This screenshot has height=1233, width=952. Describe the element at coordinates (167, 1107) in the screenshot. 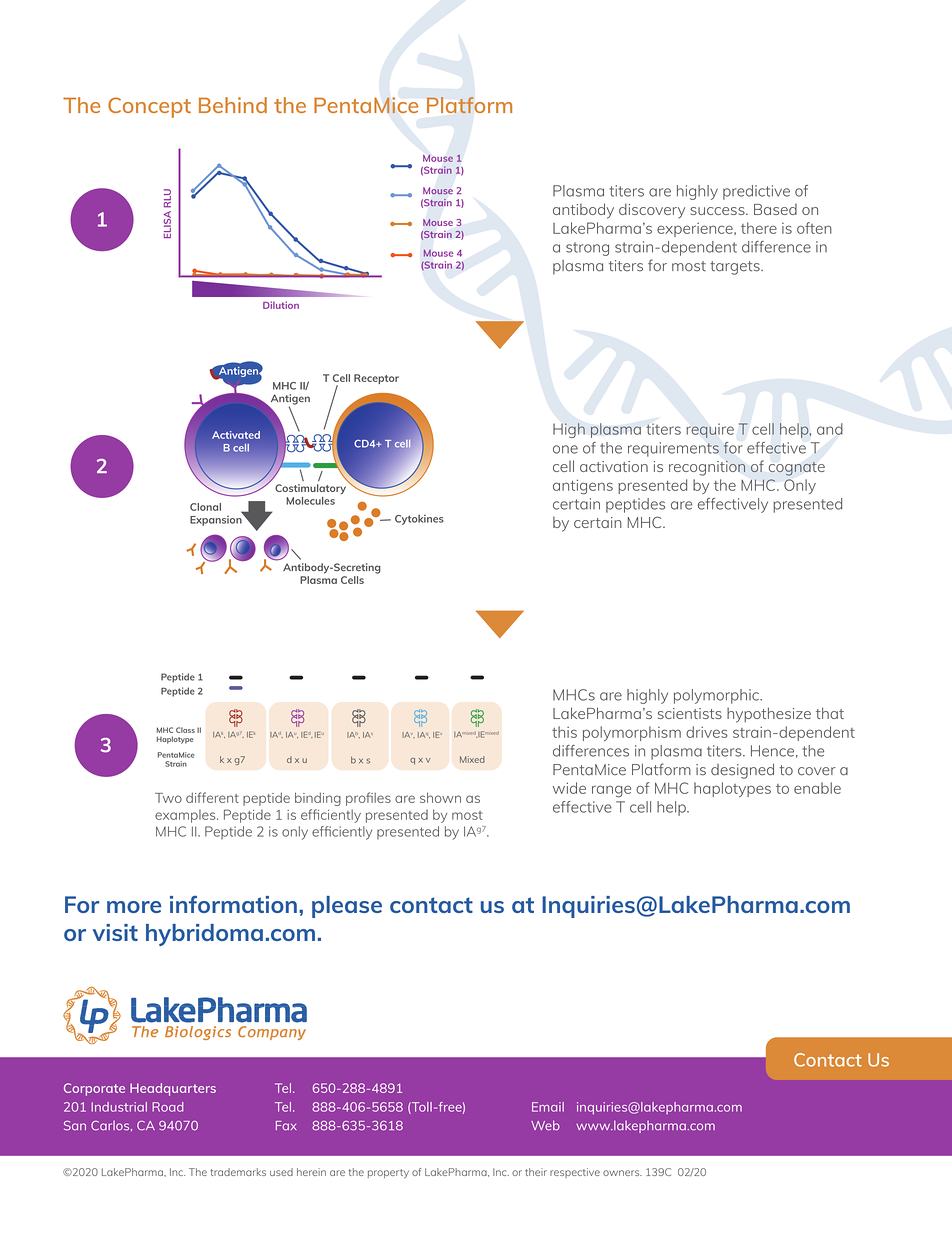

I see `Road` at that location.
